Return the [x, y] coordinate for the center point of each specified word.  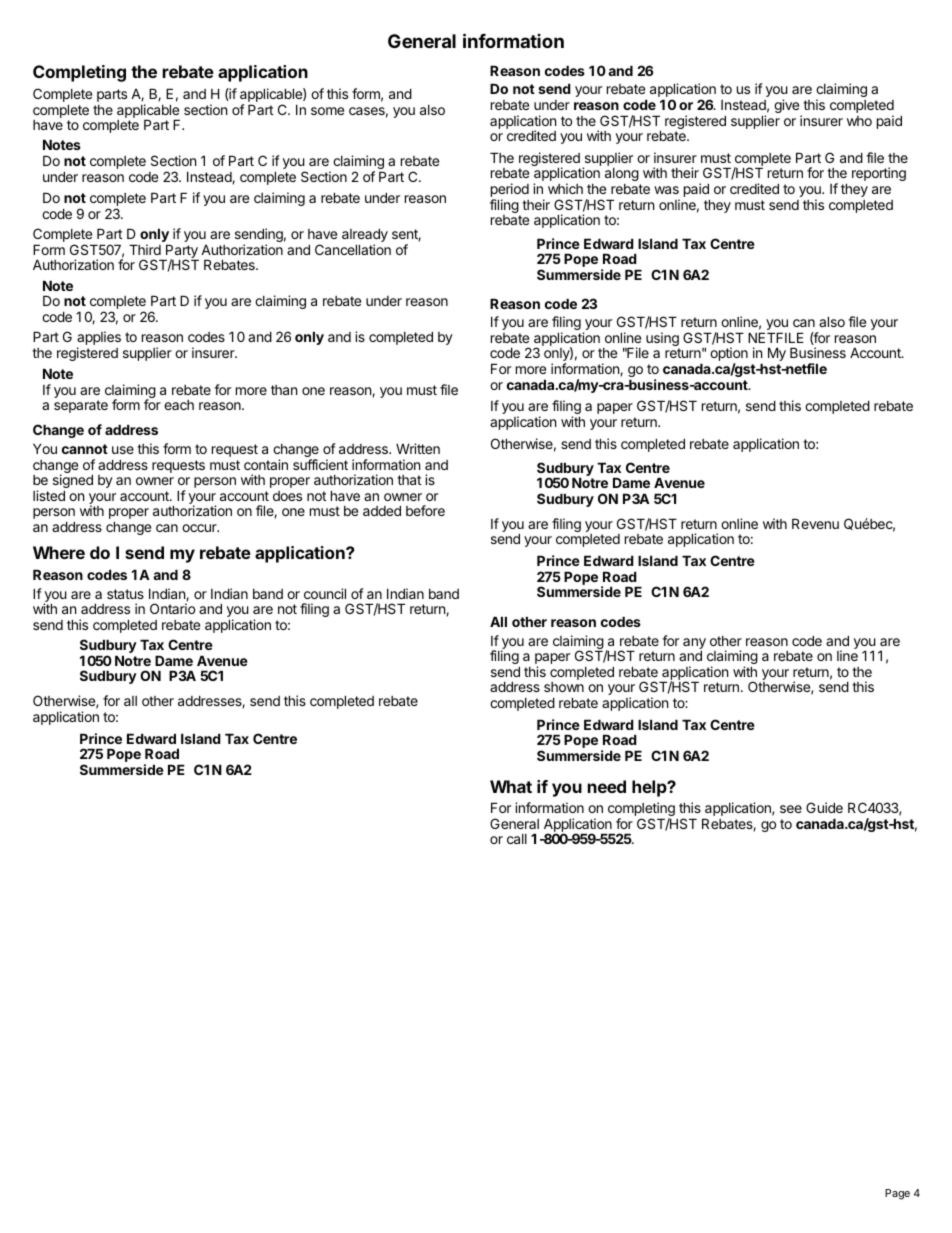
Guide [824, 807]
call [517, 839]
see [791, 809]
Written [418, 448]
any [694, 644]
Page [897, 1194]
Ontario [172, 608]
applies [99, 339]
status [125, 594]
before [425, 510]
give [788, 107]
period [510, 191]
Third [145, 249]
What [511, 786]
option [729, 355]
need [607, 786]
